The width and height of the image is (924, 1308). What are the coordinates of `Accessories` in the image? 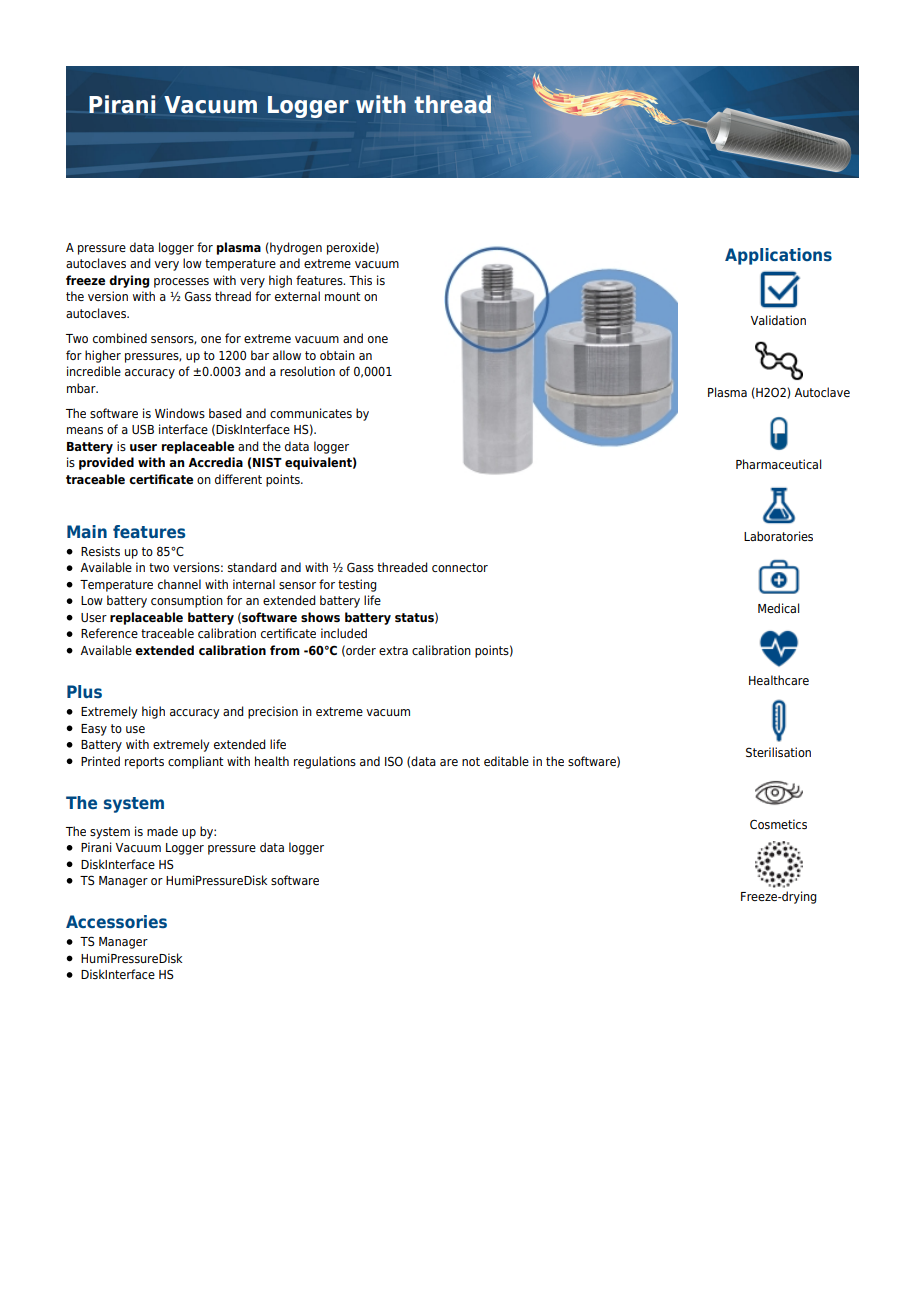 It's located at (116, 921).
